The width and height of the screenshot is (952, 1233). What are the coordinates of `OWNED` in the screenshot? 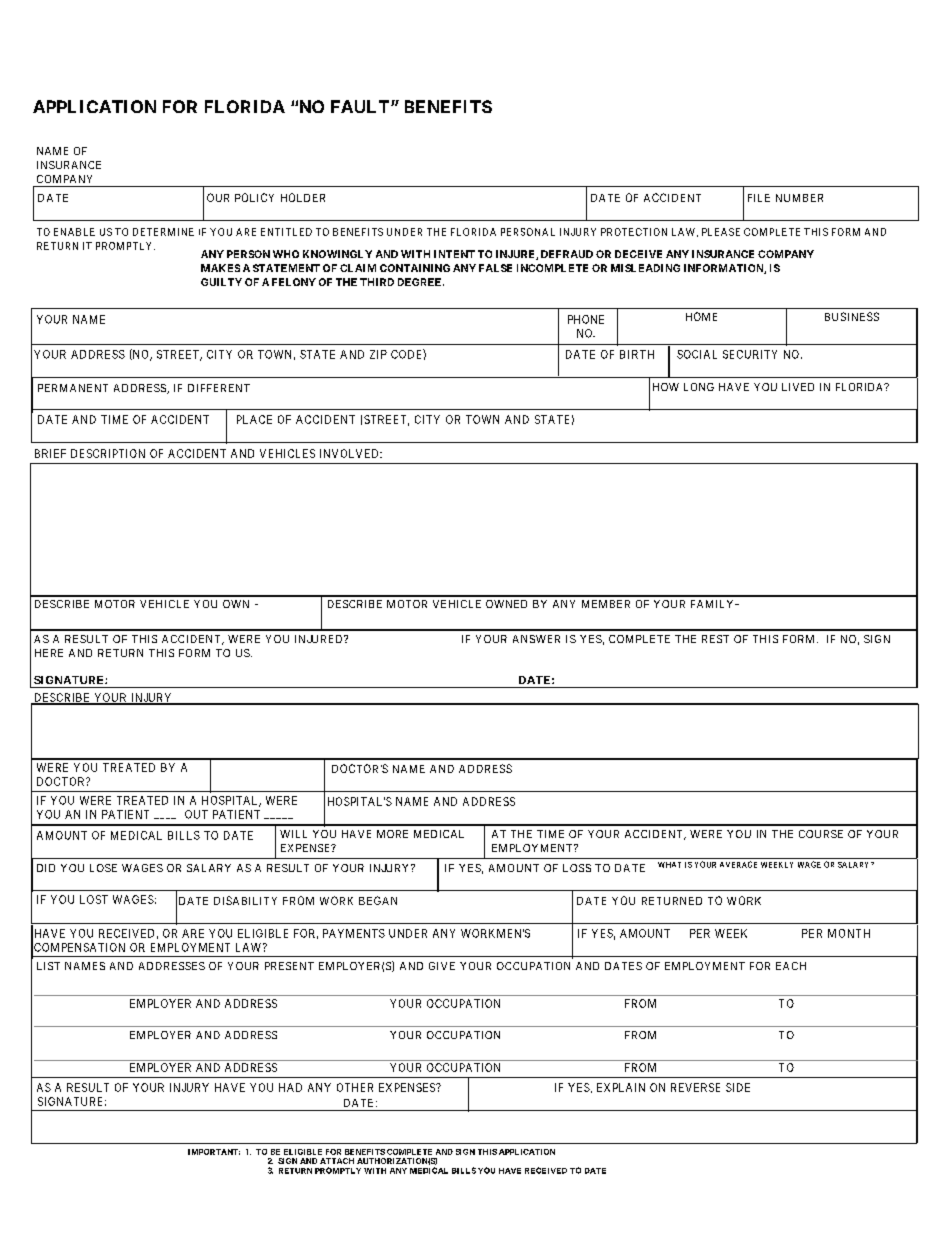 It's located at (506, 604).
